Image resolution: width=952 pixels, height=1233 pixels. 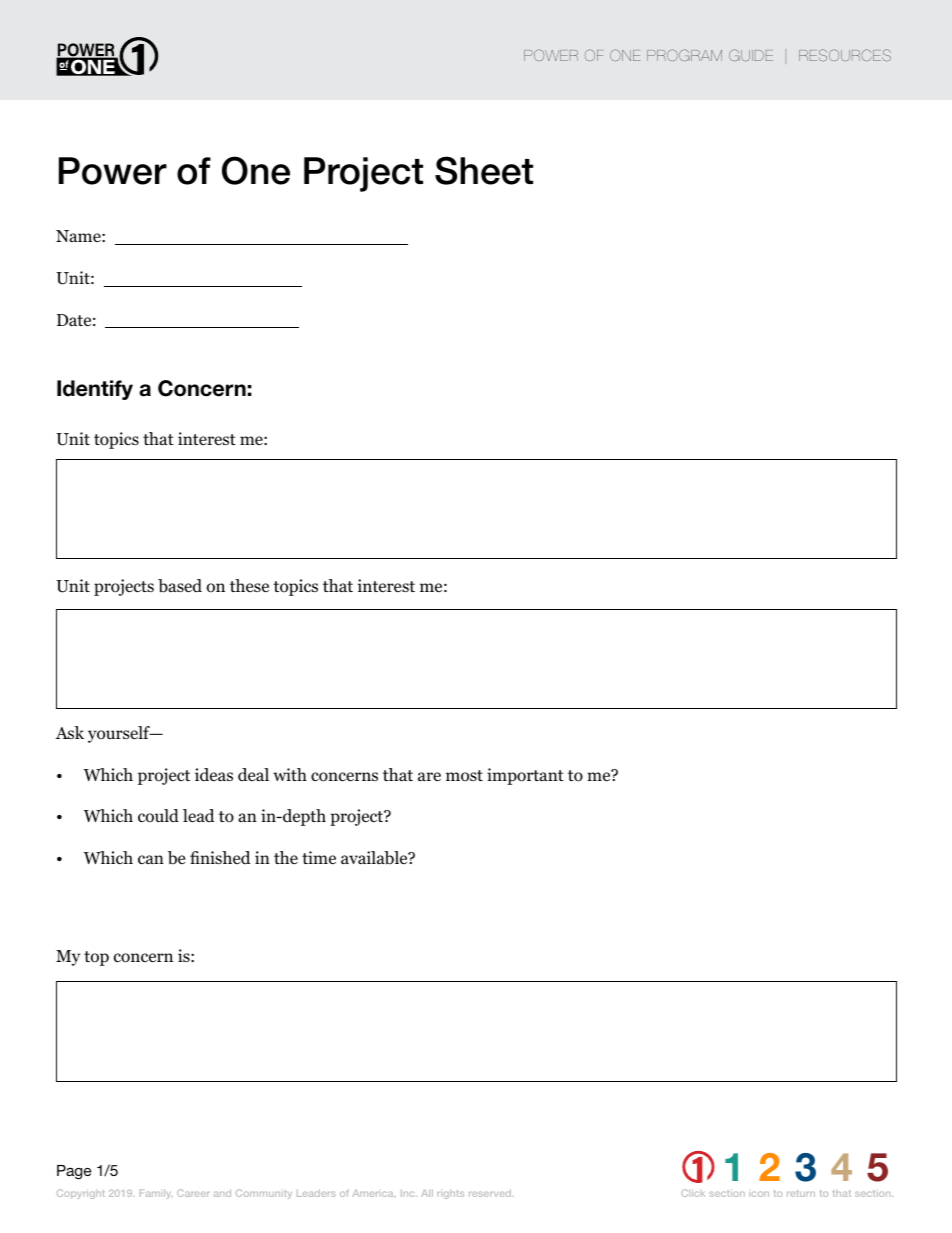 I want to click on important, so click(x=525, y=776).
